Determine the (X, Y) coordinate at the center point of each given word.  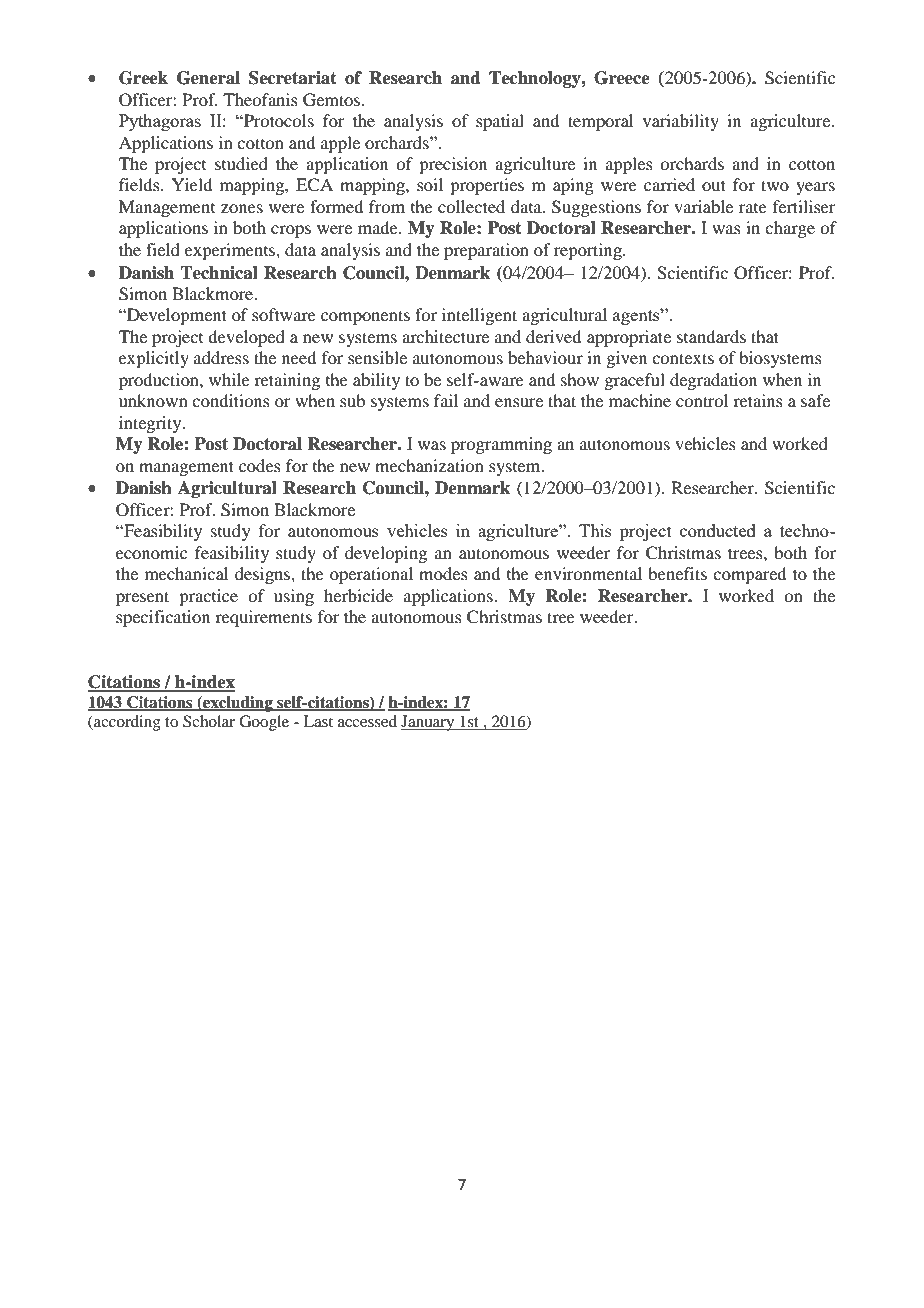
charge (790, 229)
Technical (219, 273)
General (208, 78)
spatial (500, 122)
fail (446, 400)
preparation (486, 251)
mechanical (186, 573)
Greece (622, 78)
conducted (718, 530)
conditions (231, 400)
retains (758, 400)
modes (443, 573)
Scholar (209, 721)
